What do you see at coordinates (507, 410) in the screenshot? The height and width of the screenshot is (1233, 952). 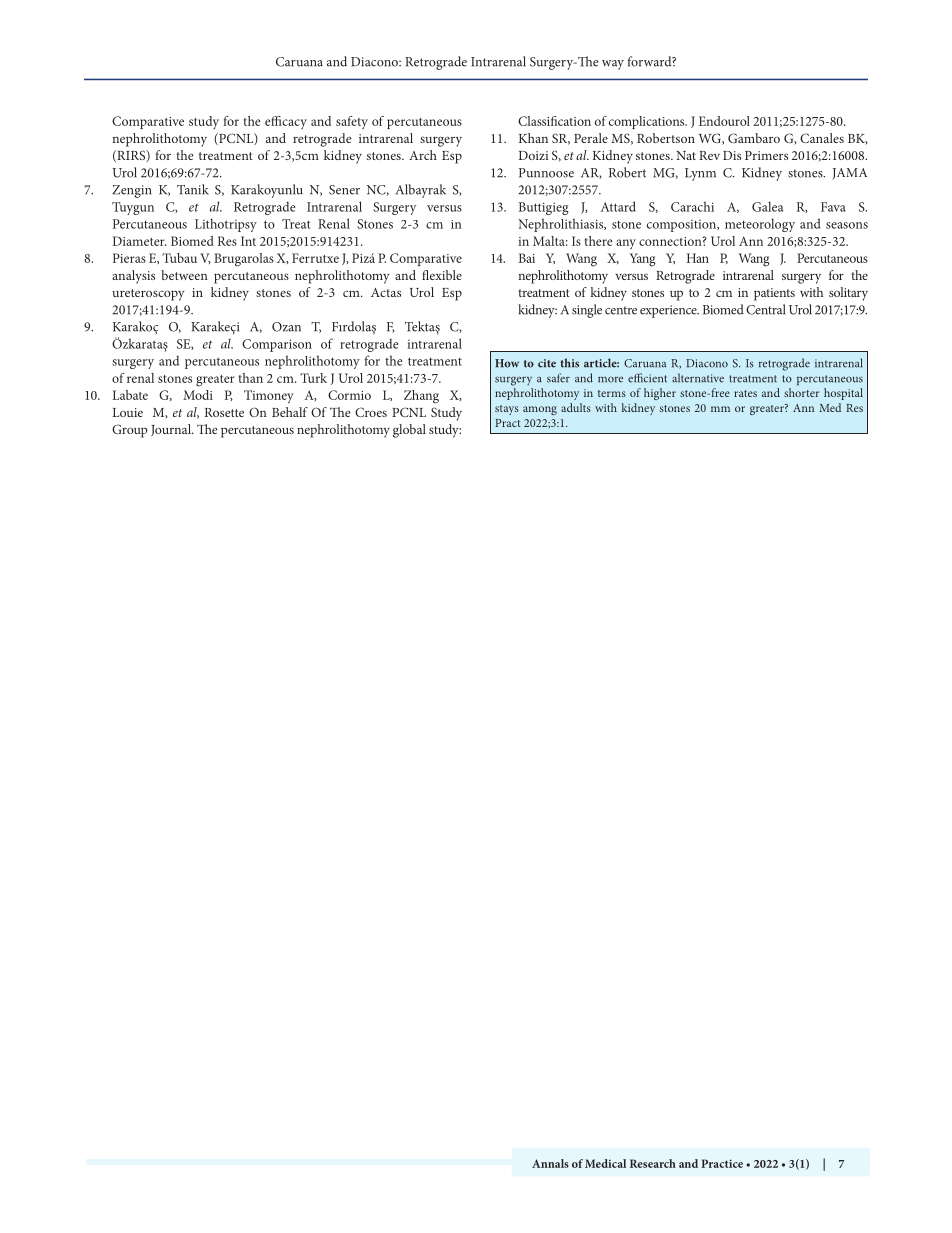 I see `stays` at bounding box center [507, 410].
